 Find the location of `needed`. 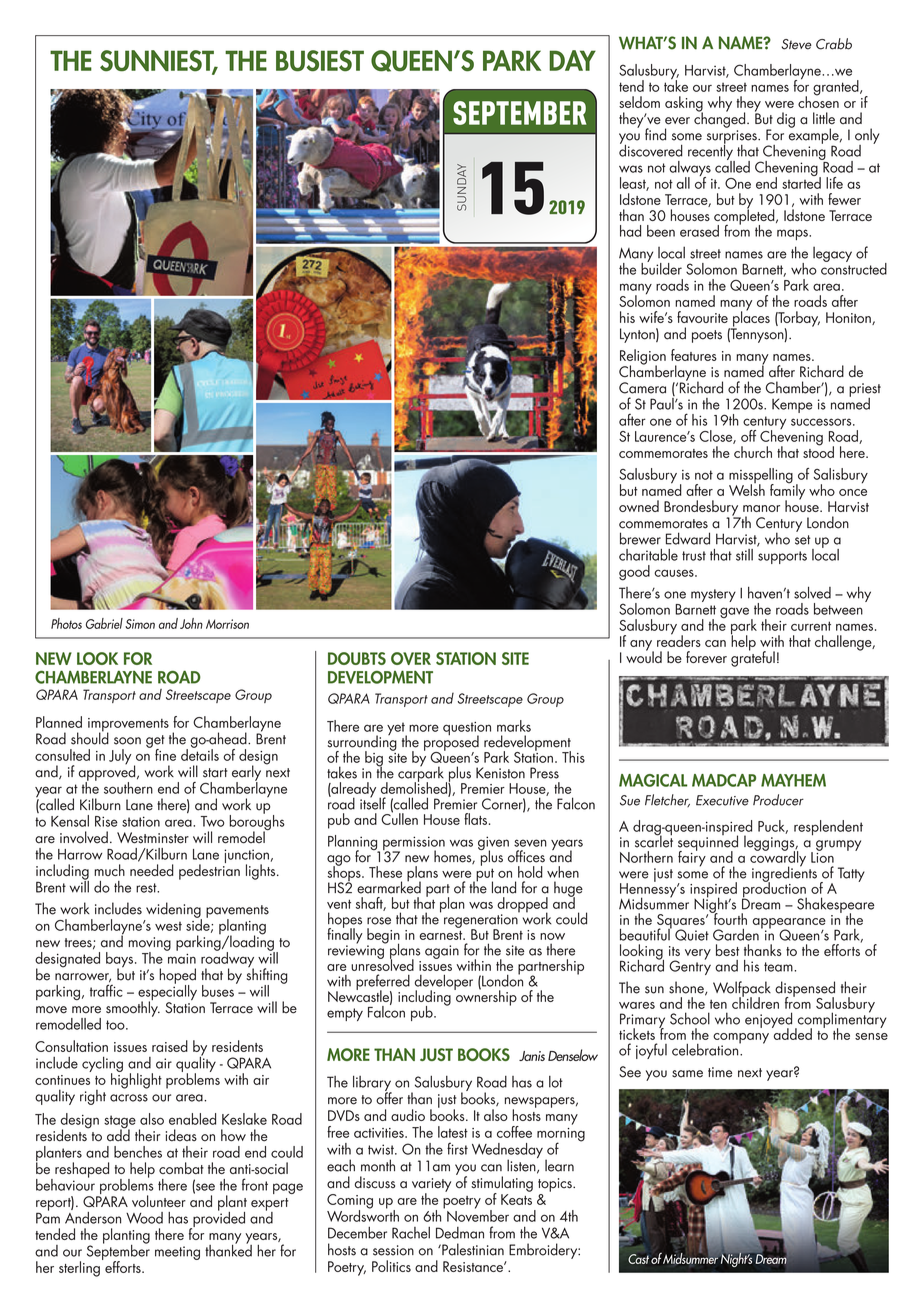

needed is located at coordinates (152, 870).
